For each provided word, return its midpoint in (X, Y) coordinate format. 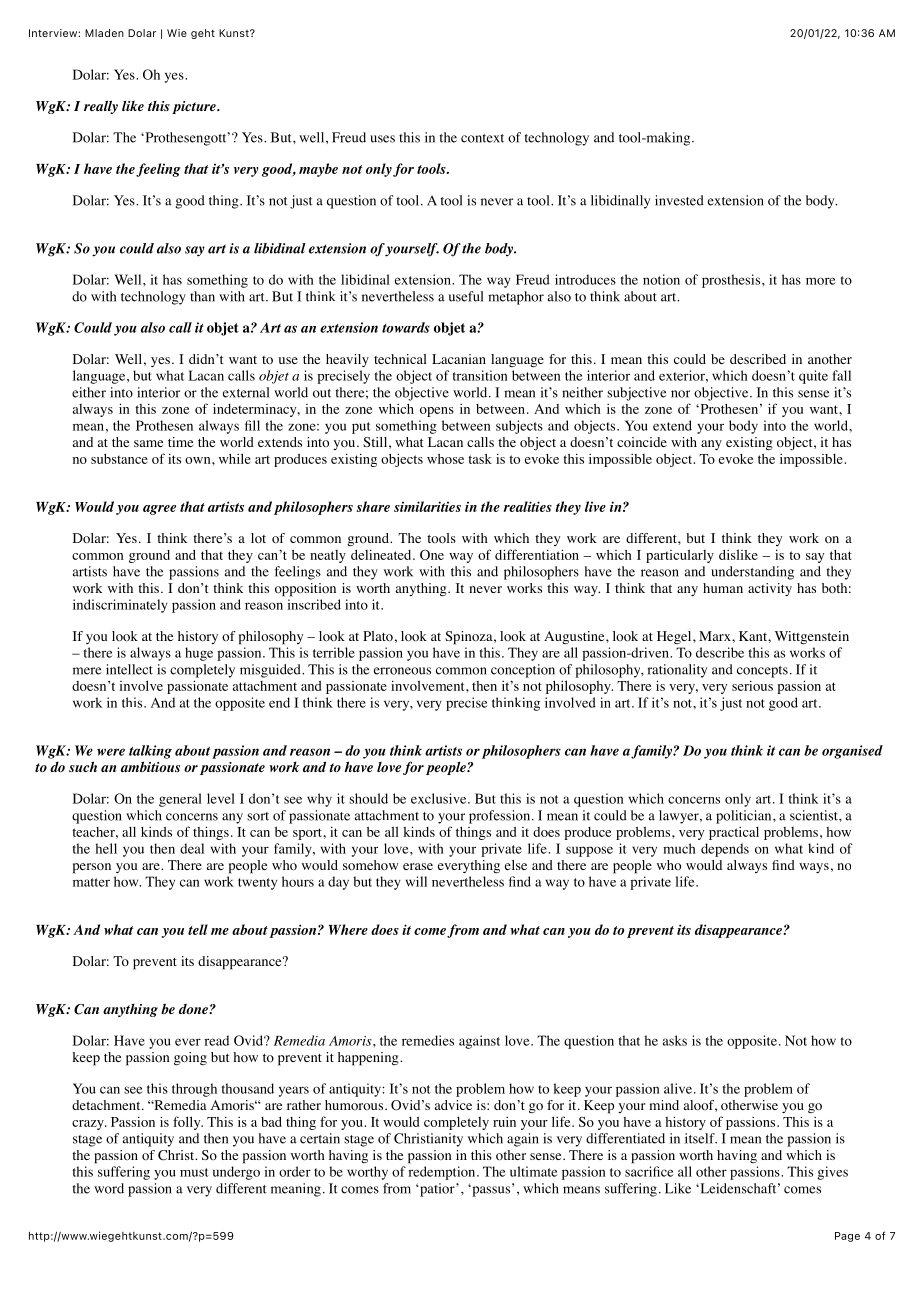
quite (813, 377)
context (482, 138)
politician (745, 817)
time (180, 442)
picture (195, 107)
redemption (443, 1173)
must (194, 1172)
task (480, 459)
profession (501, 817)
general (180, 800)
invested (679, 200)
